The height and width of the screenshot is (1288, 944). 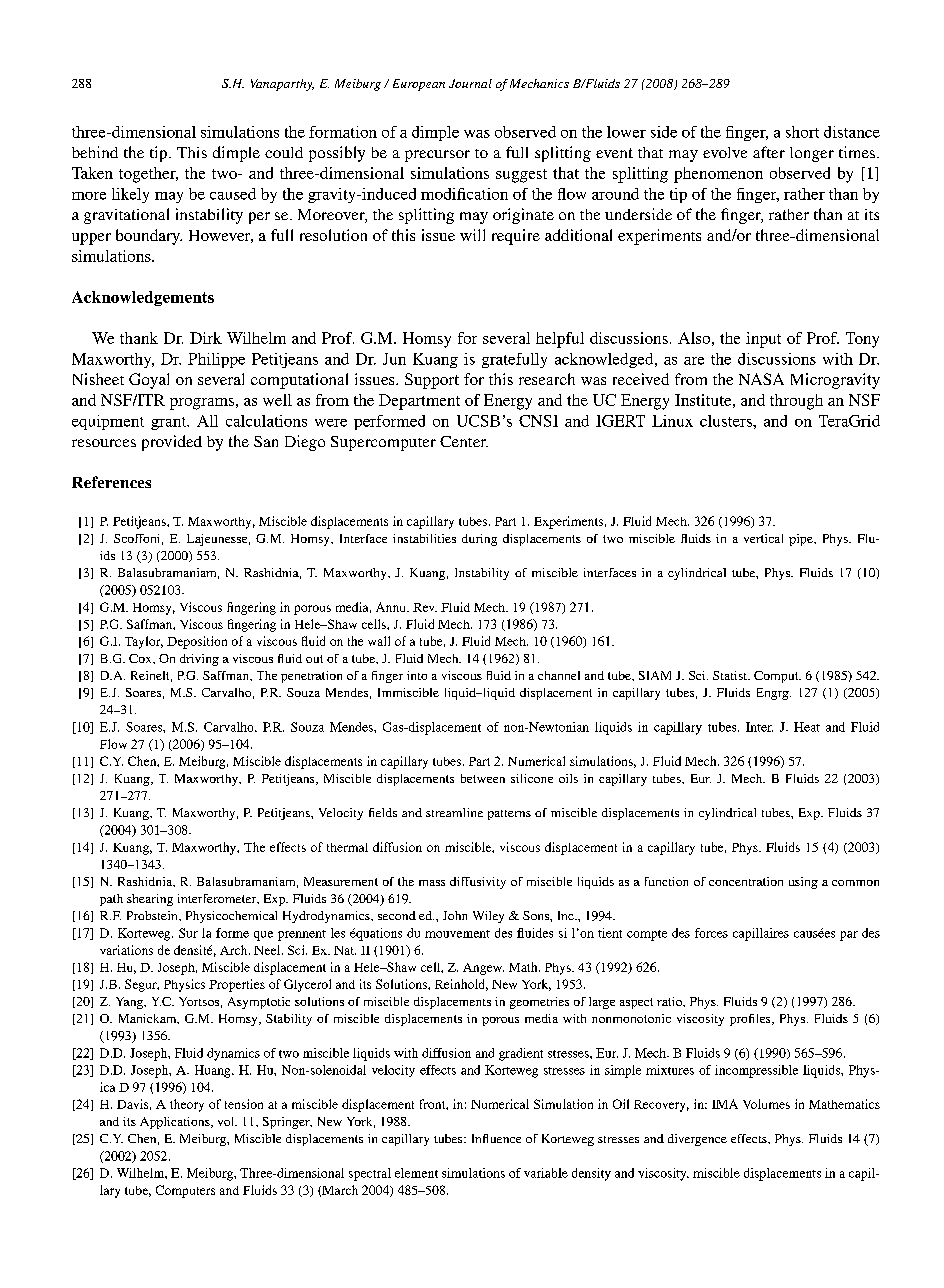 I want to click on Support, so click(x=432, y=381).
